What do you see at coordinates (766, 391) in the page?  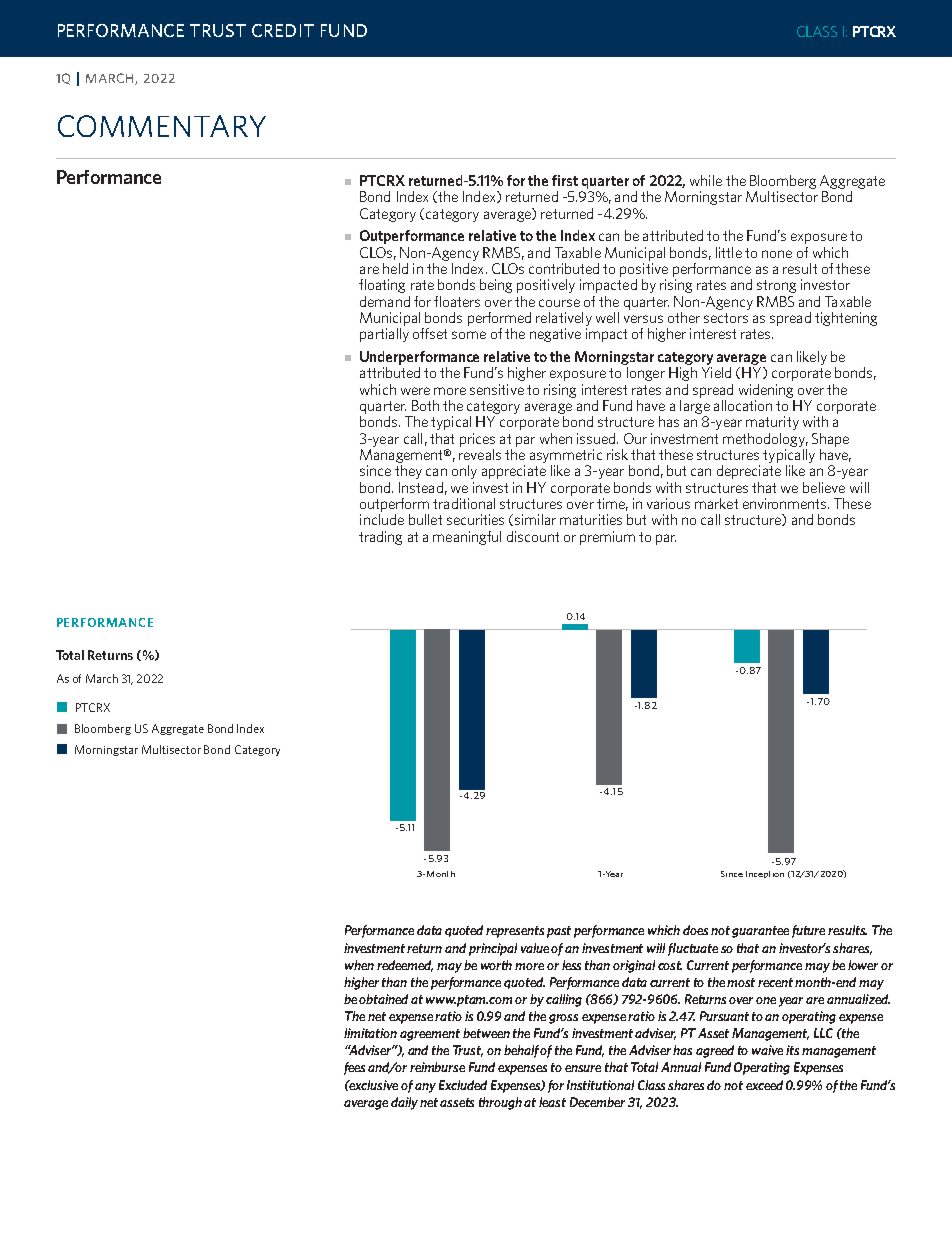 I see `widening` at bounding box center [766, 391].
